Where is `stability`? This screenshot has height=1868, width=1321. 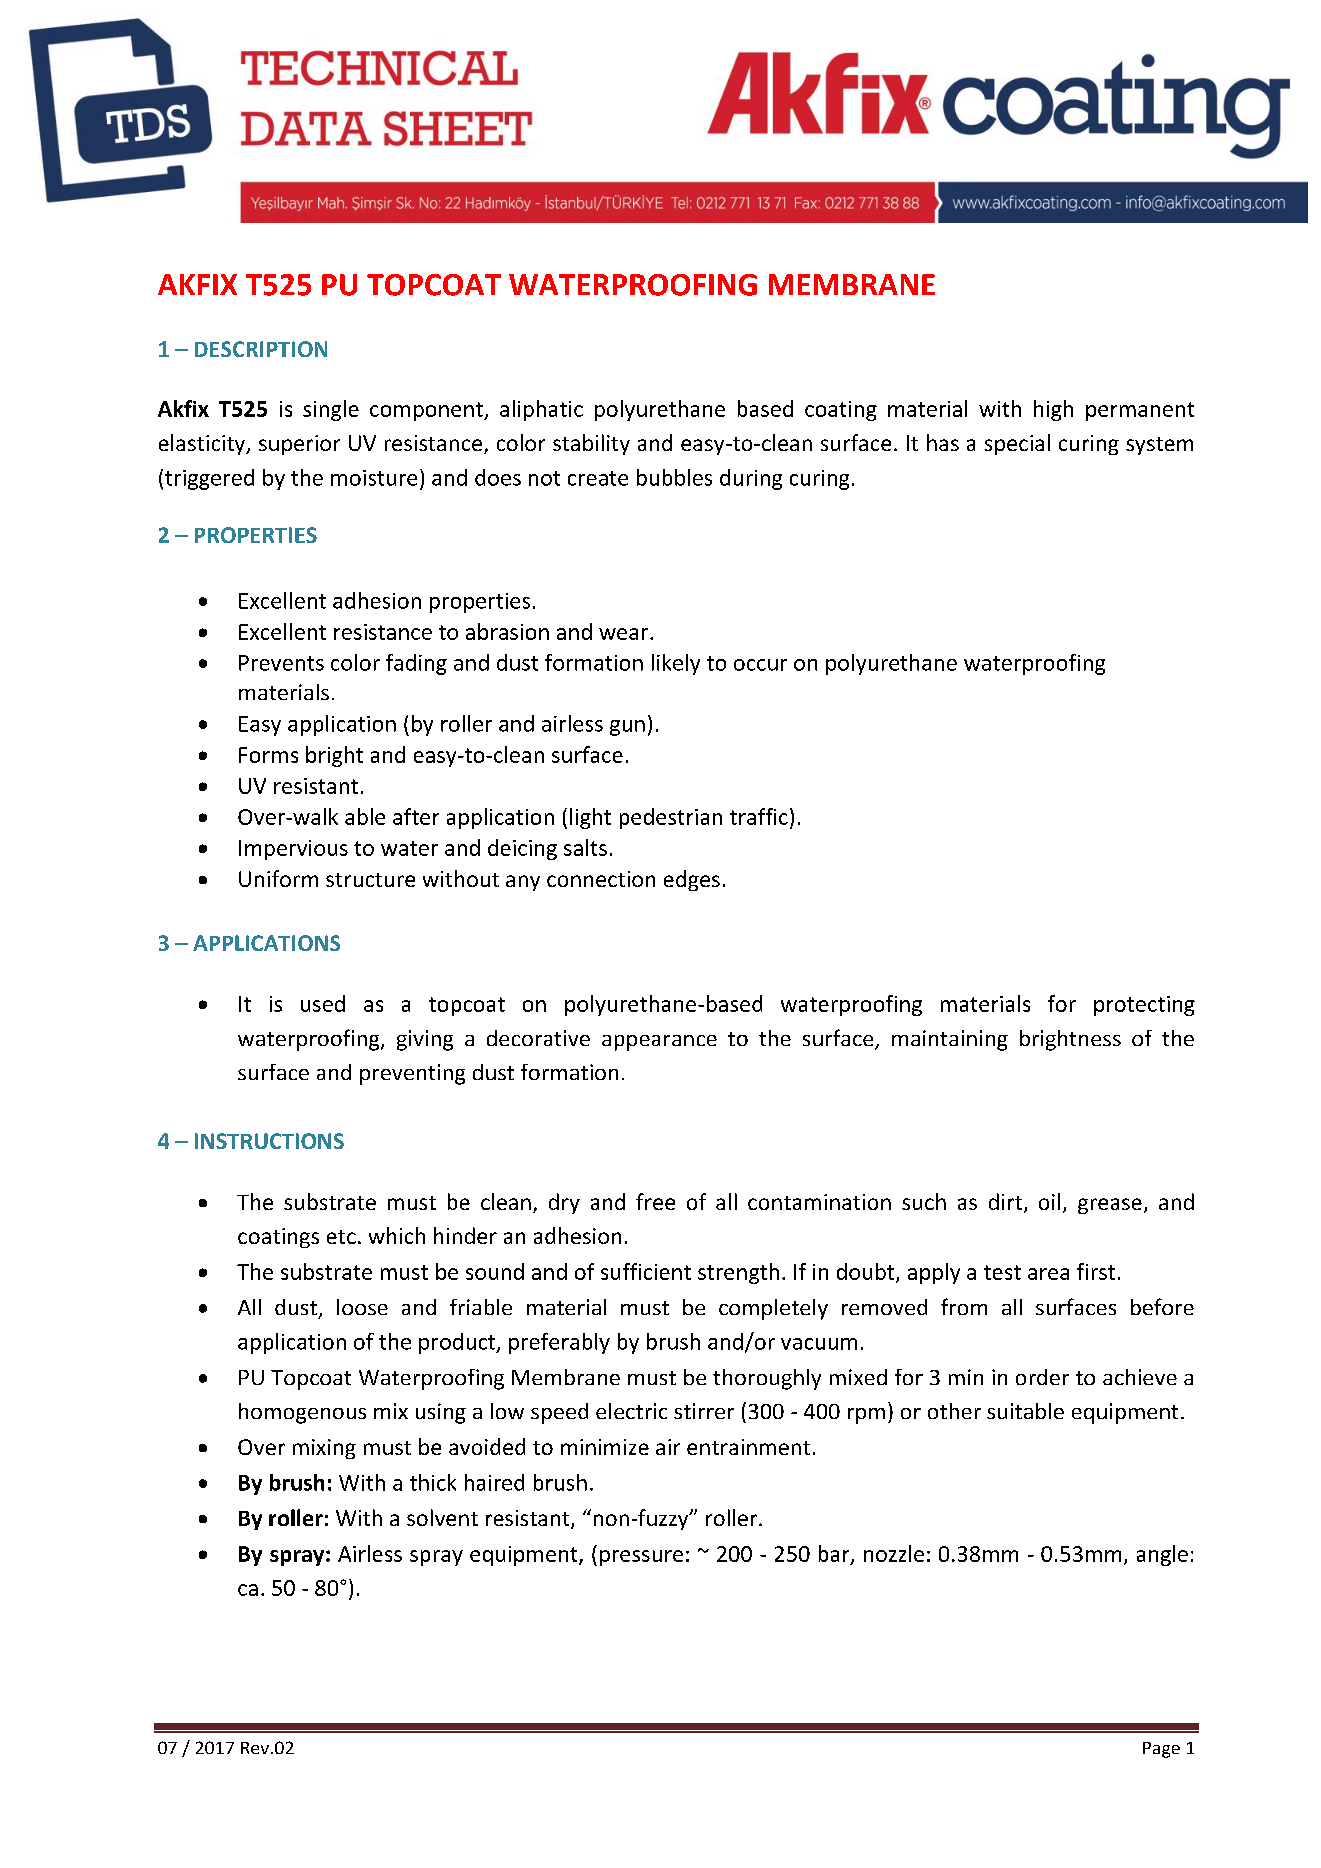 stability is located at coordinates (591, 444).
